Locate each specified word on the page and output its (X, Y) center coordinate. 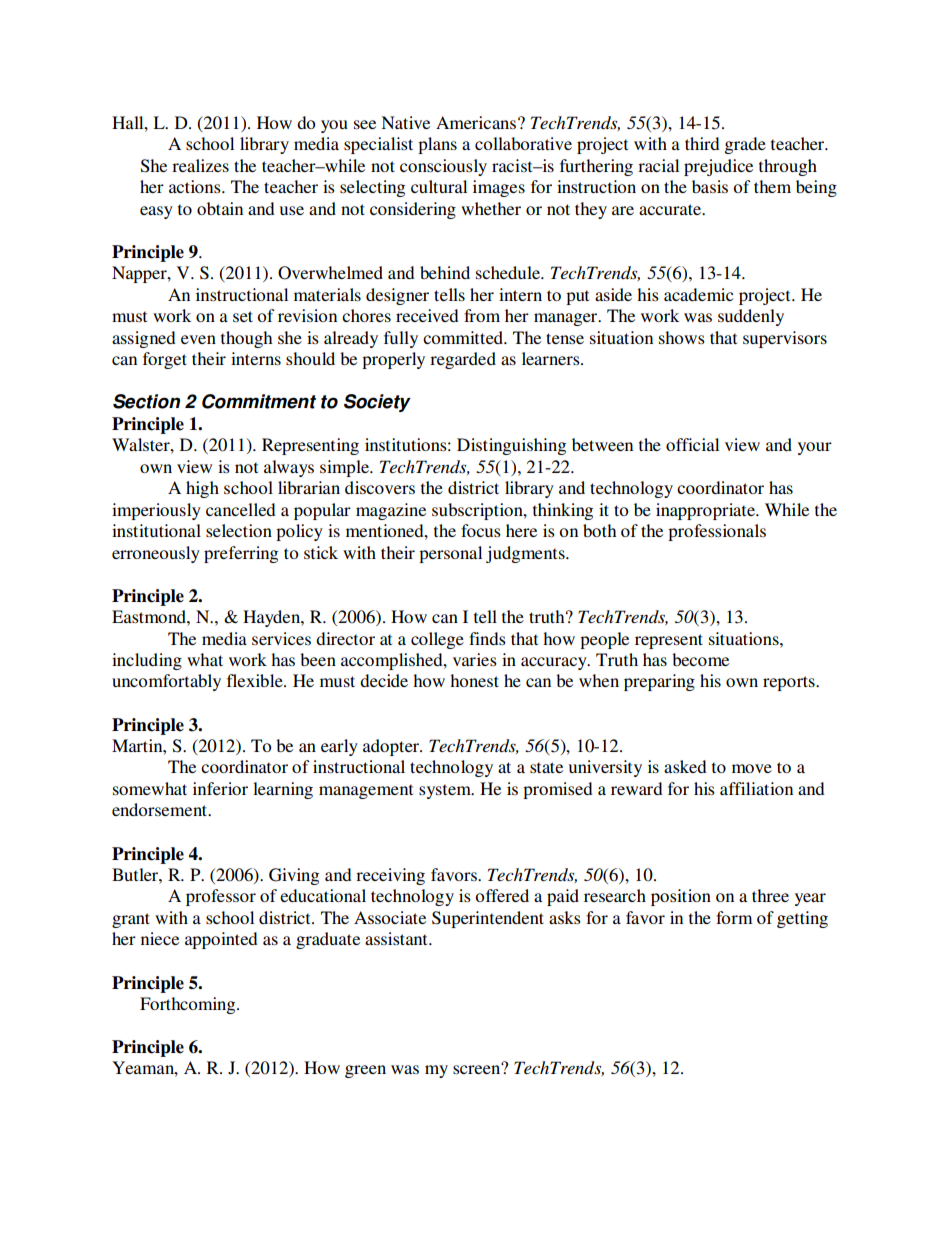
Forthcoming (189, 1005)
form (734, 917)
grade (745, 145)
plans (437, 145)
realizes (200, 165)
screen (478, 1068)
